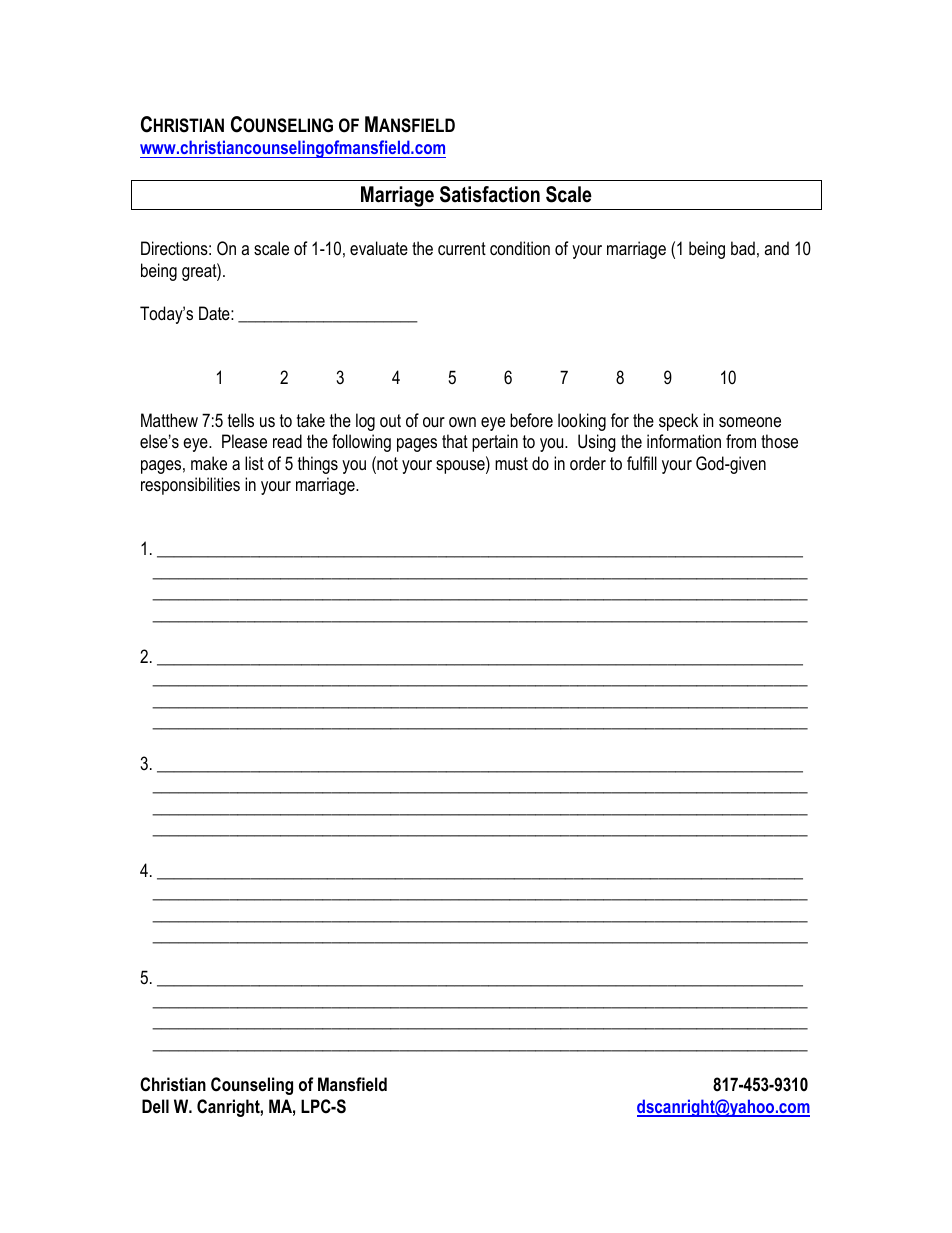  What do you see at coordinates (379, 248) in the page?
I see `evaluate` at bounding box center [379, 248].
